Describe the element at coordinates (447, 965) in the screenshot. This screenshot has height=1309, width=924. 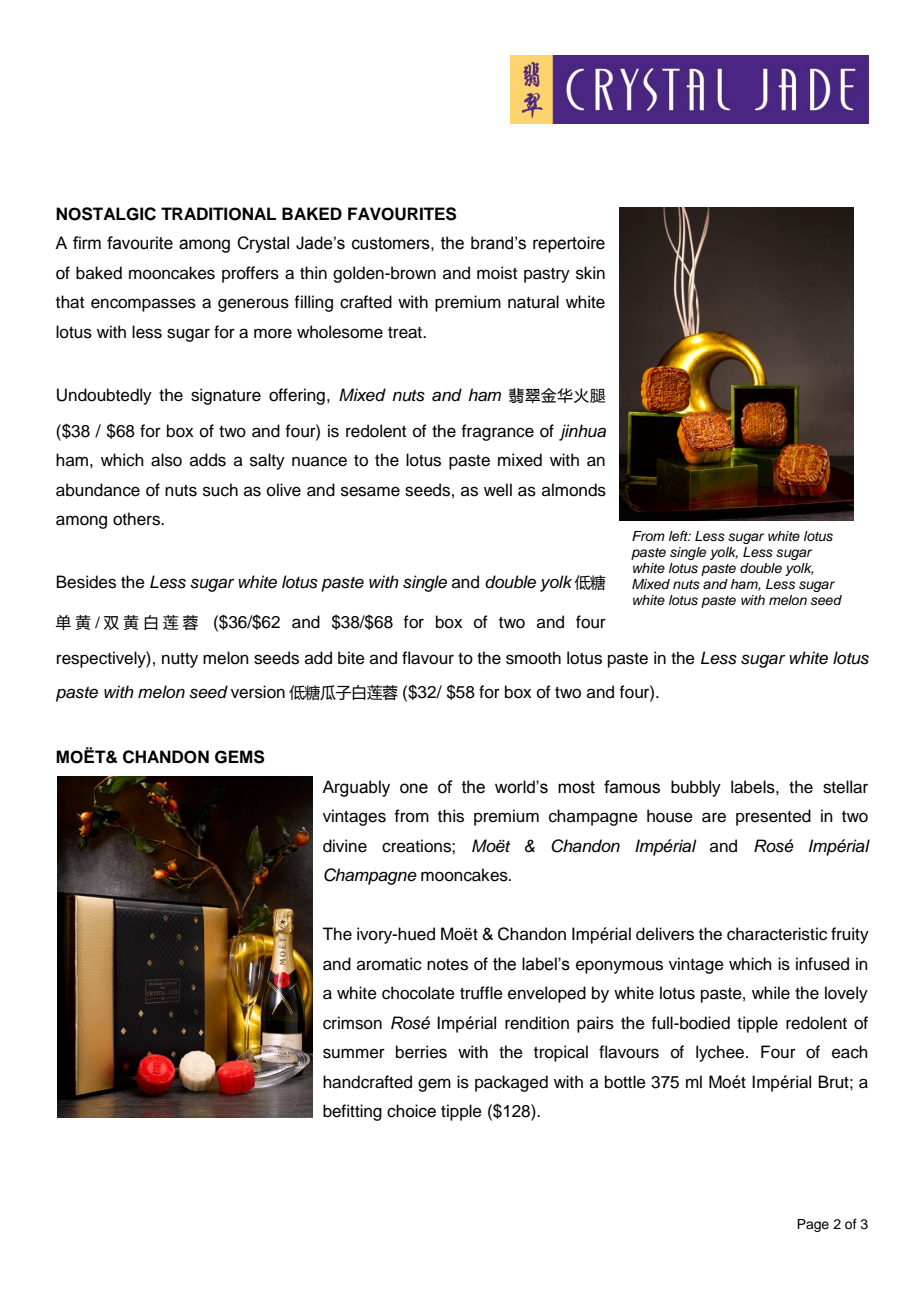
I see `notes` at that location.
